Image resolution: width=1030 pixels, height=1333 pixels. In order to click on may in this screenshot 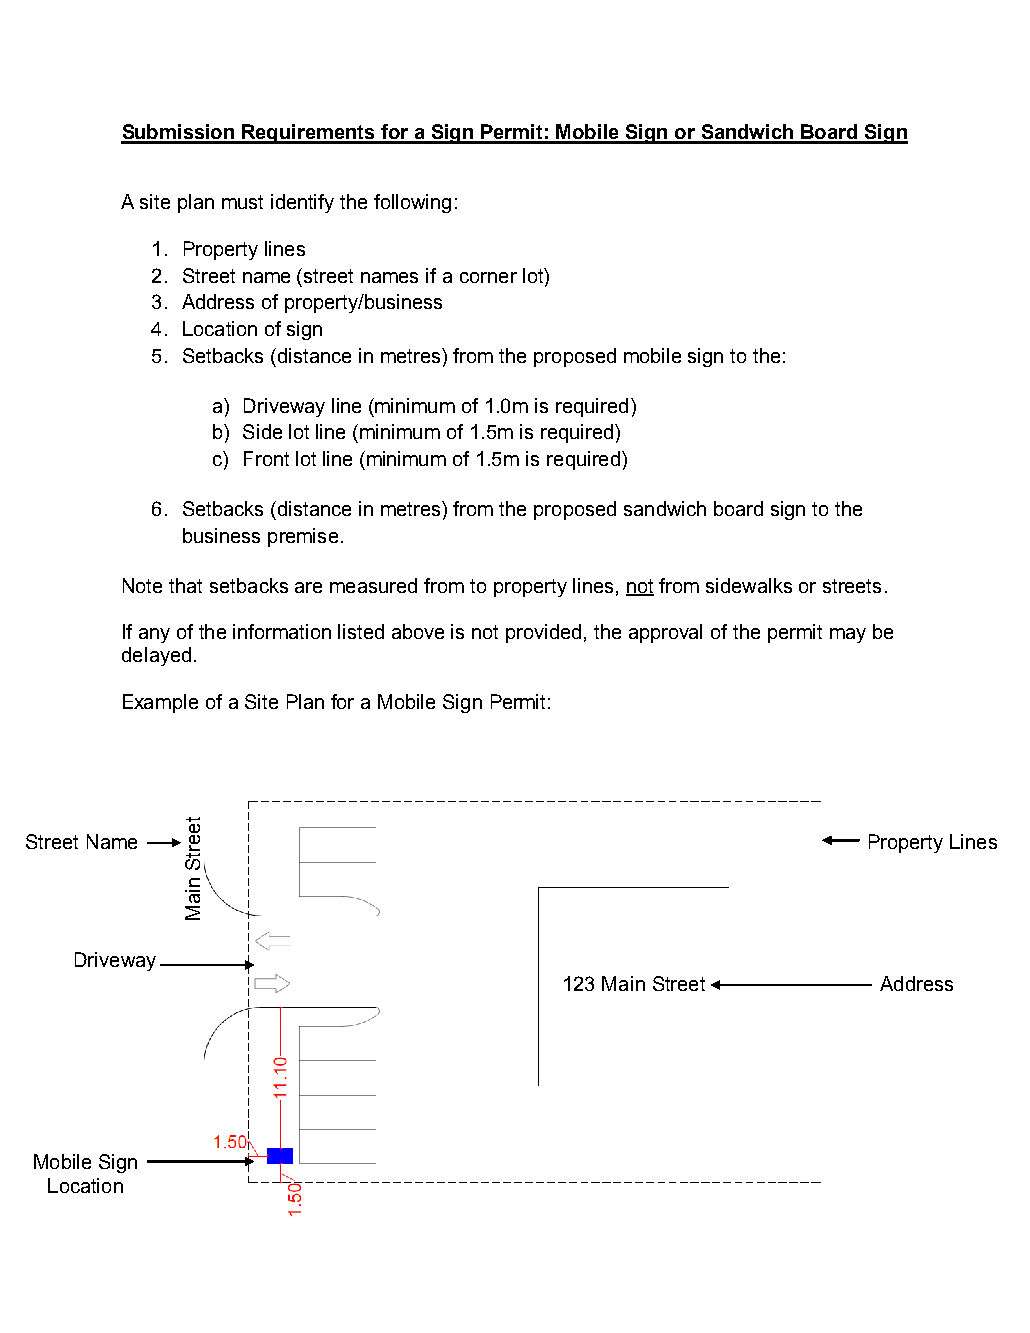, I will do `click(848, 635)`.
